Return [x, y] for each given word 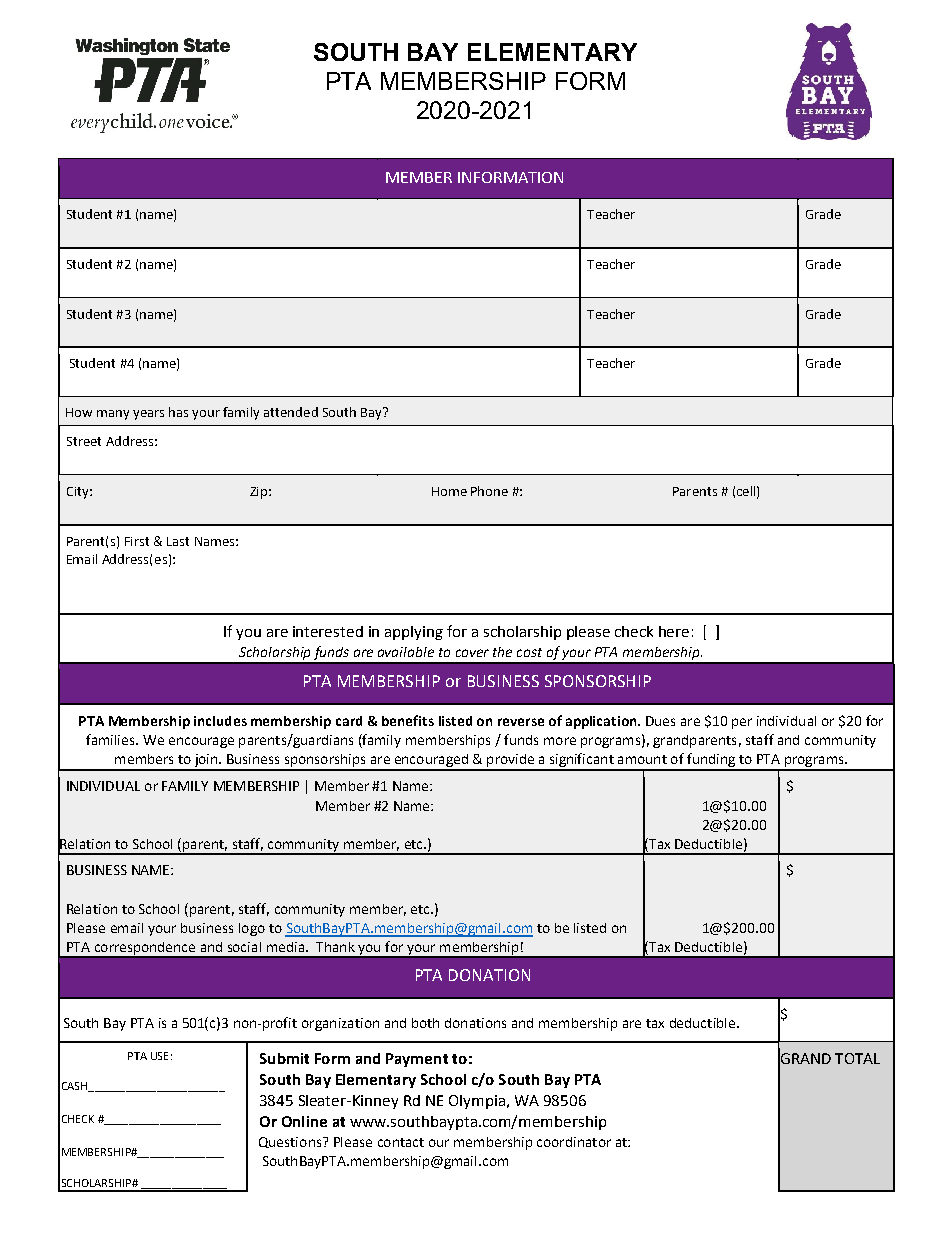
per [742, 723]
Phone [489, 491]
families [111, 739]
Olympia [477, 1102]
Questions [291, 1142]
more [560, 741]
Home [449, 491]
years [148, 415]
